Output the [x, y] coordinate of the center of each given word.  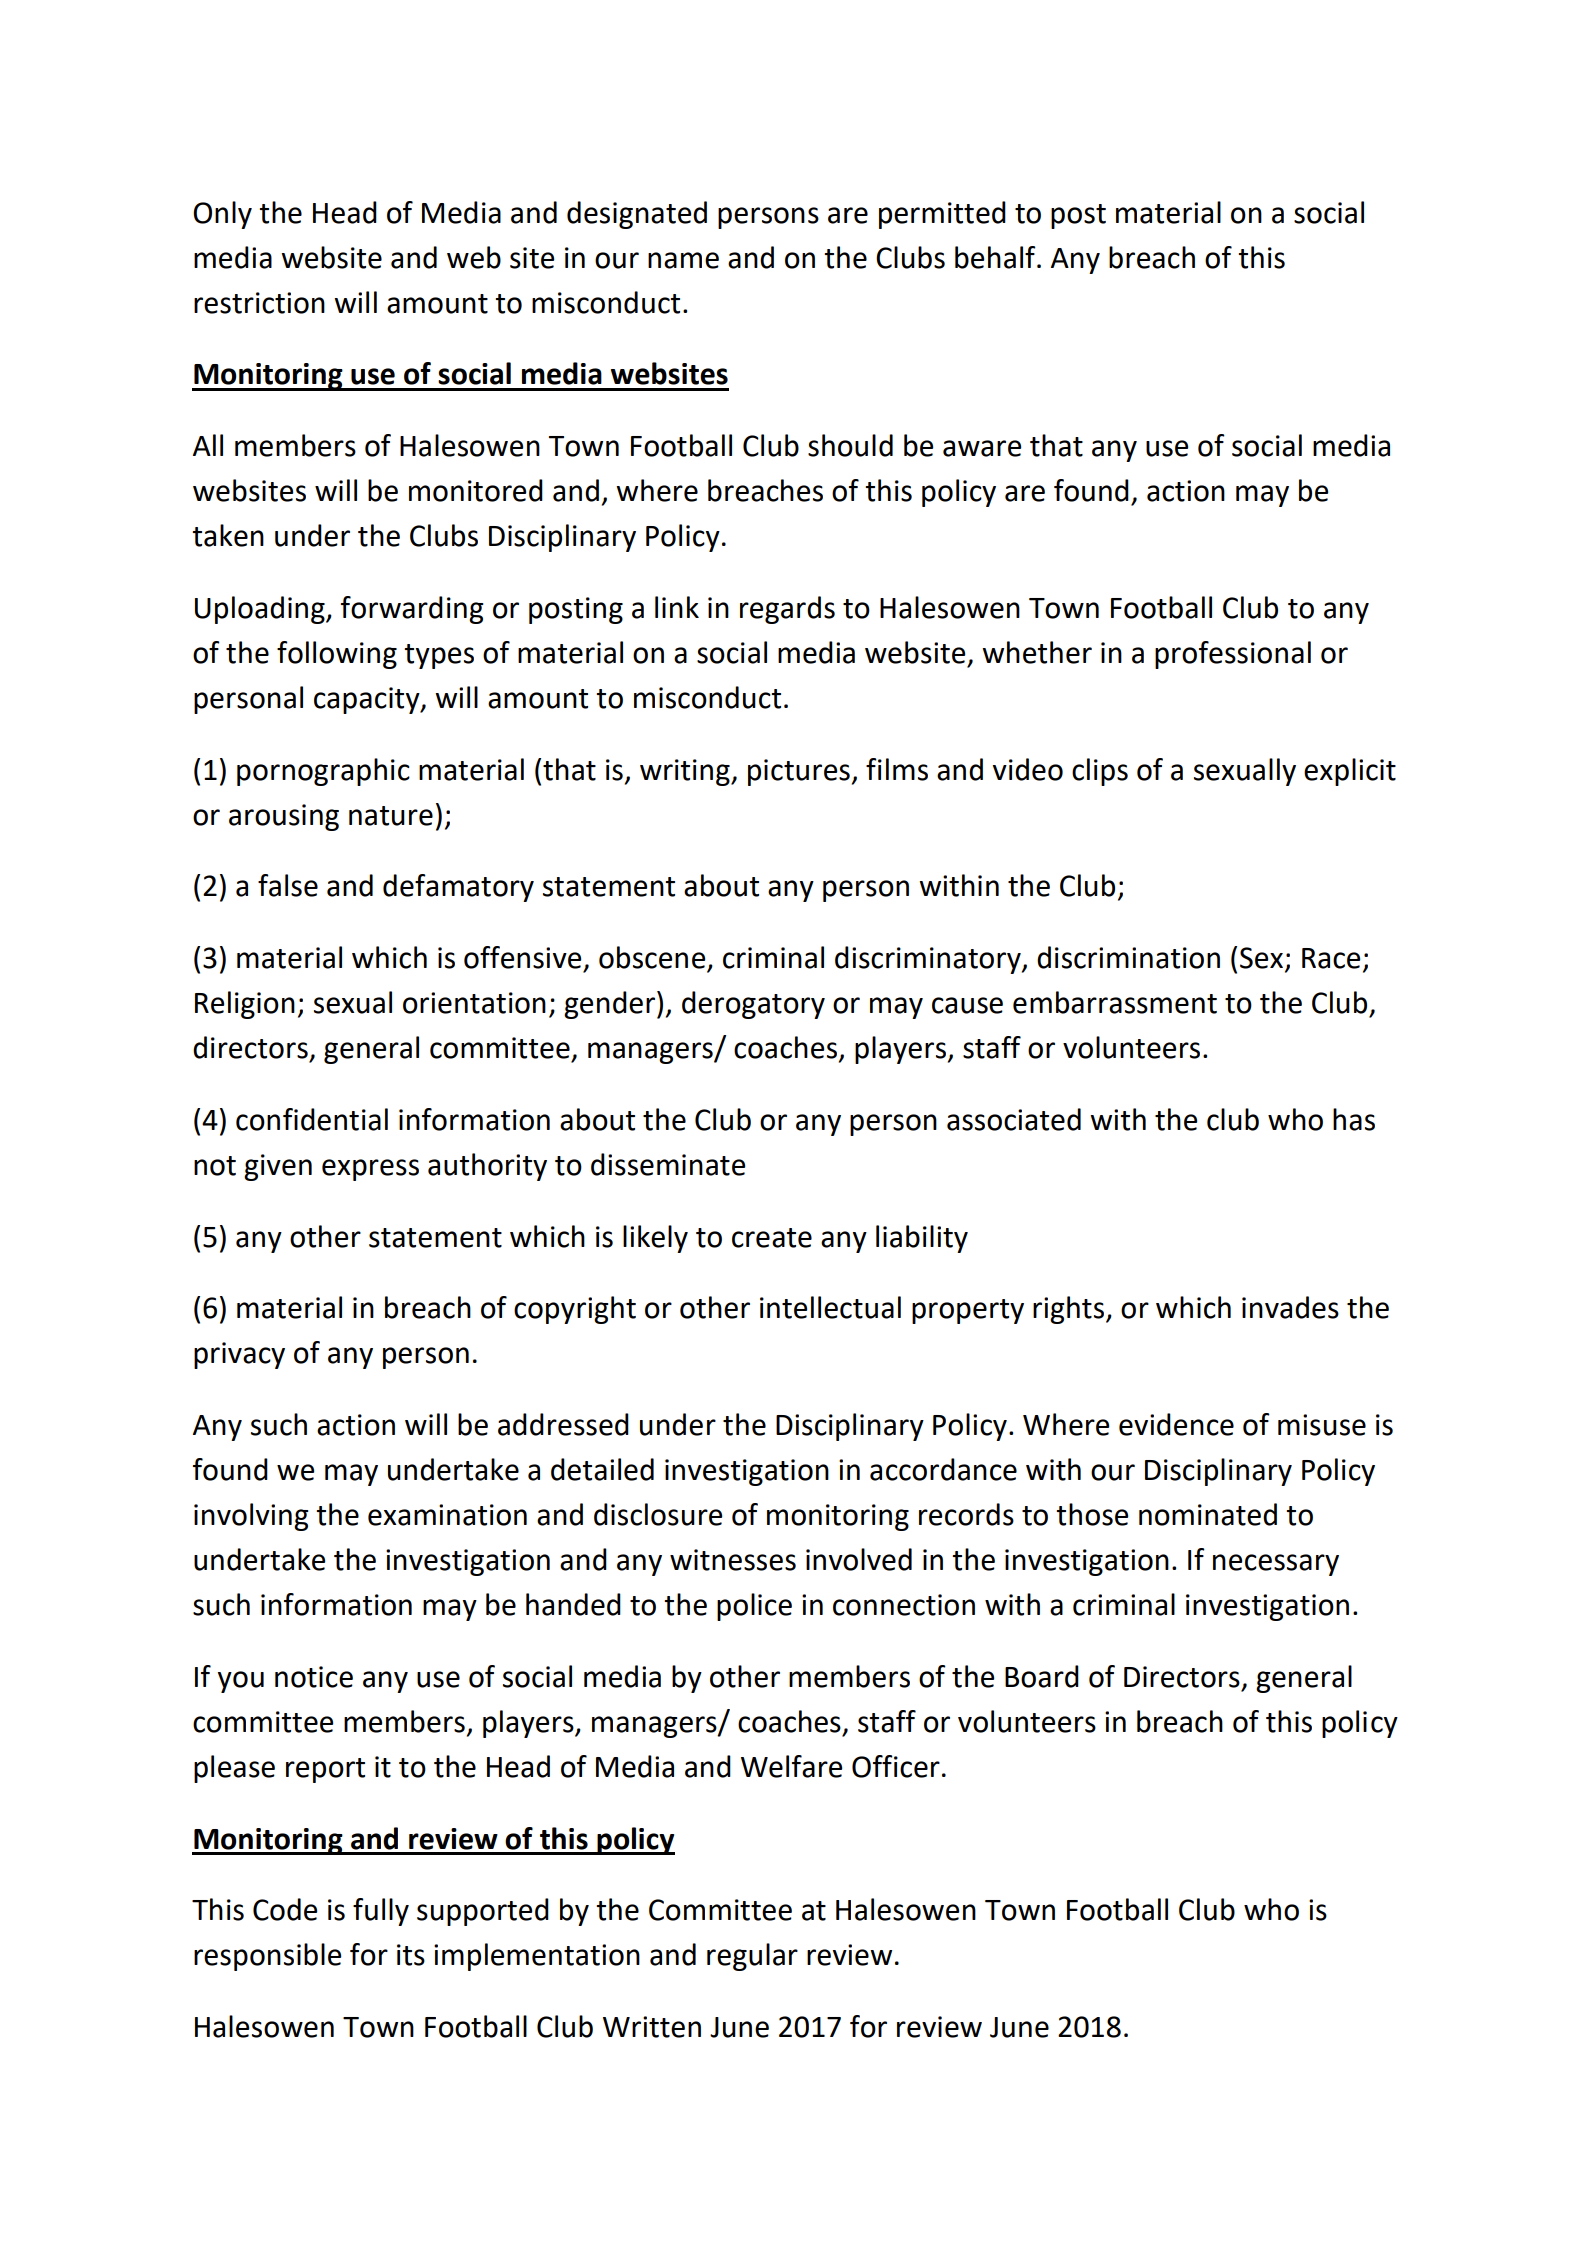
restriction [259, 303]
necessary [1276, 1565]
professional [1233, 655]
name [683, 260]
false [288, 885]
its [411, 1955]
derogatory [753, 1005]
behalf [996, 257]
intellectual [830, 1307]
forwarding [412, 610]
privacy [239, 1355]
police [754, 1607]
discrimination [1128, 957]
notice [314, 1677]
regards [787, 610]
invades [1290, 1307]
